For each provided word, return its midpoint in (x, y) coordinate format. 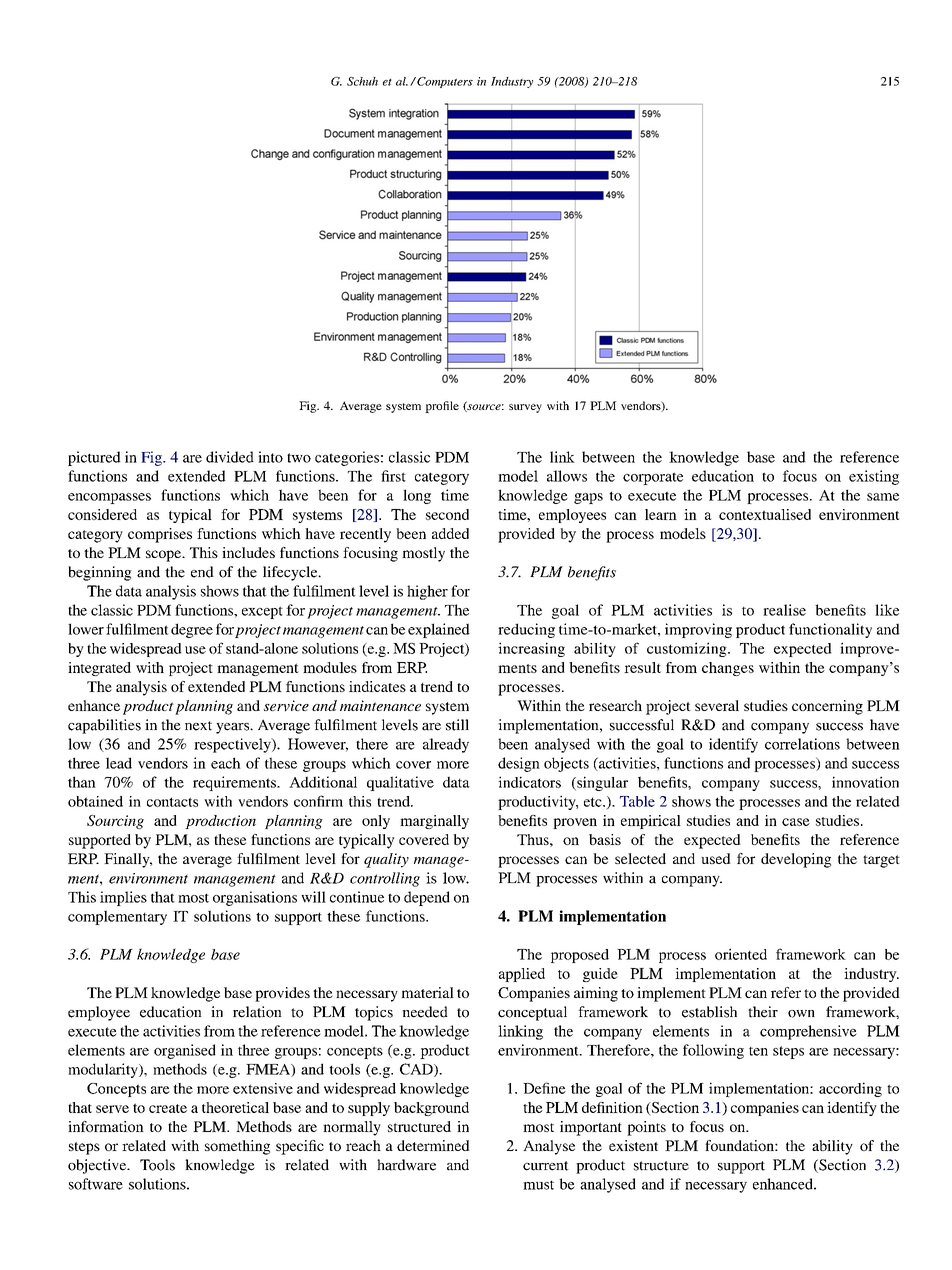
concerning (827, 707)
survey (525, 408)
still (457, 725)
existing (874, 477)
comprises (160, 535)
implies (123, 898)
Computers (444, 82)
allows (567, 476)
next (198, 726)
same (883, 497)
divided (230, 457)
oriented (741, 954)
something (237, 1147)
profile (442, 407)
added (450, 533)
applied (522, 975)
